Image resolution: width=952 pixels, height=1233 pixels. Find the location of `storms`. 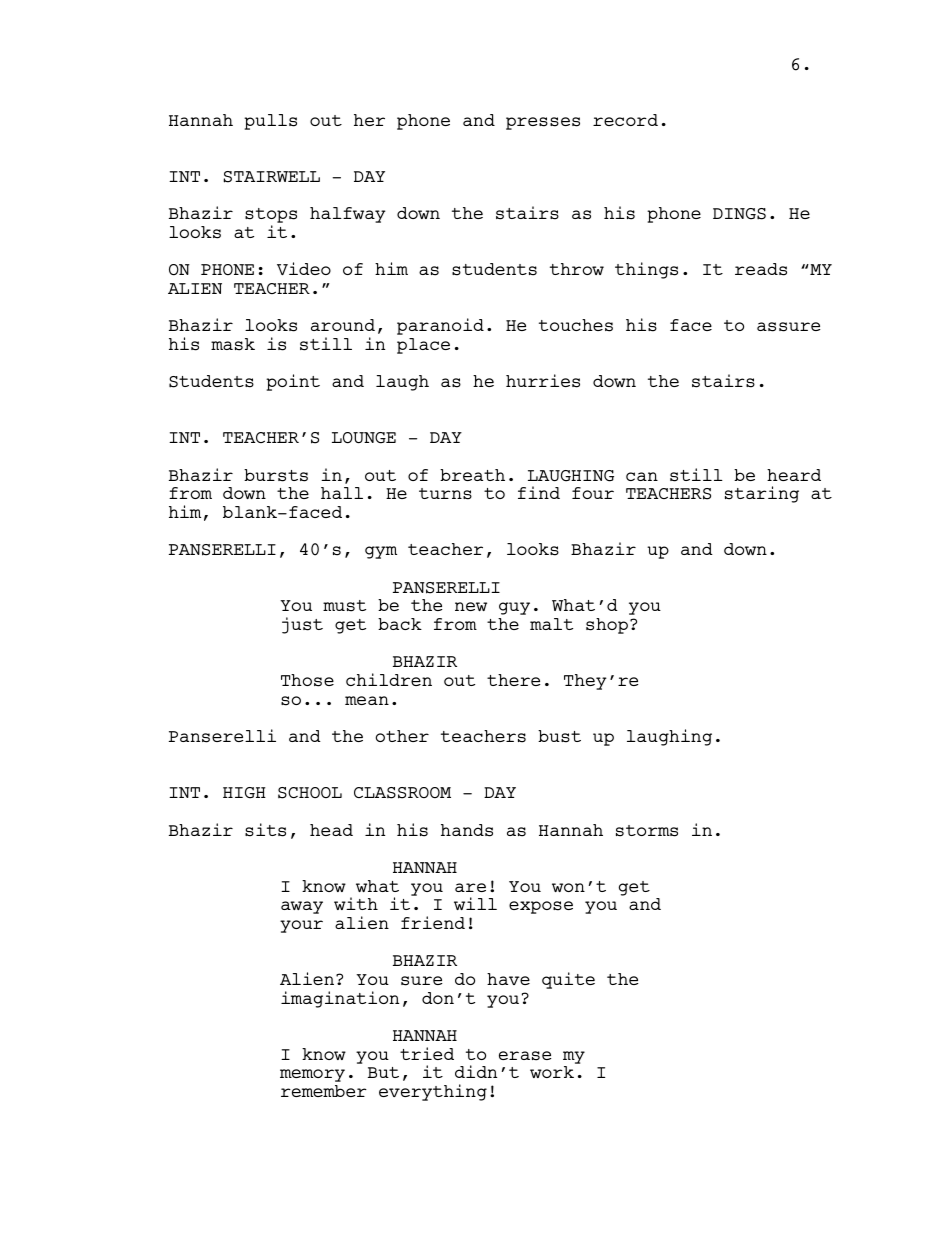

storms is located at coordinates (647, 831).
